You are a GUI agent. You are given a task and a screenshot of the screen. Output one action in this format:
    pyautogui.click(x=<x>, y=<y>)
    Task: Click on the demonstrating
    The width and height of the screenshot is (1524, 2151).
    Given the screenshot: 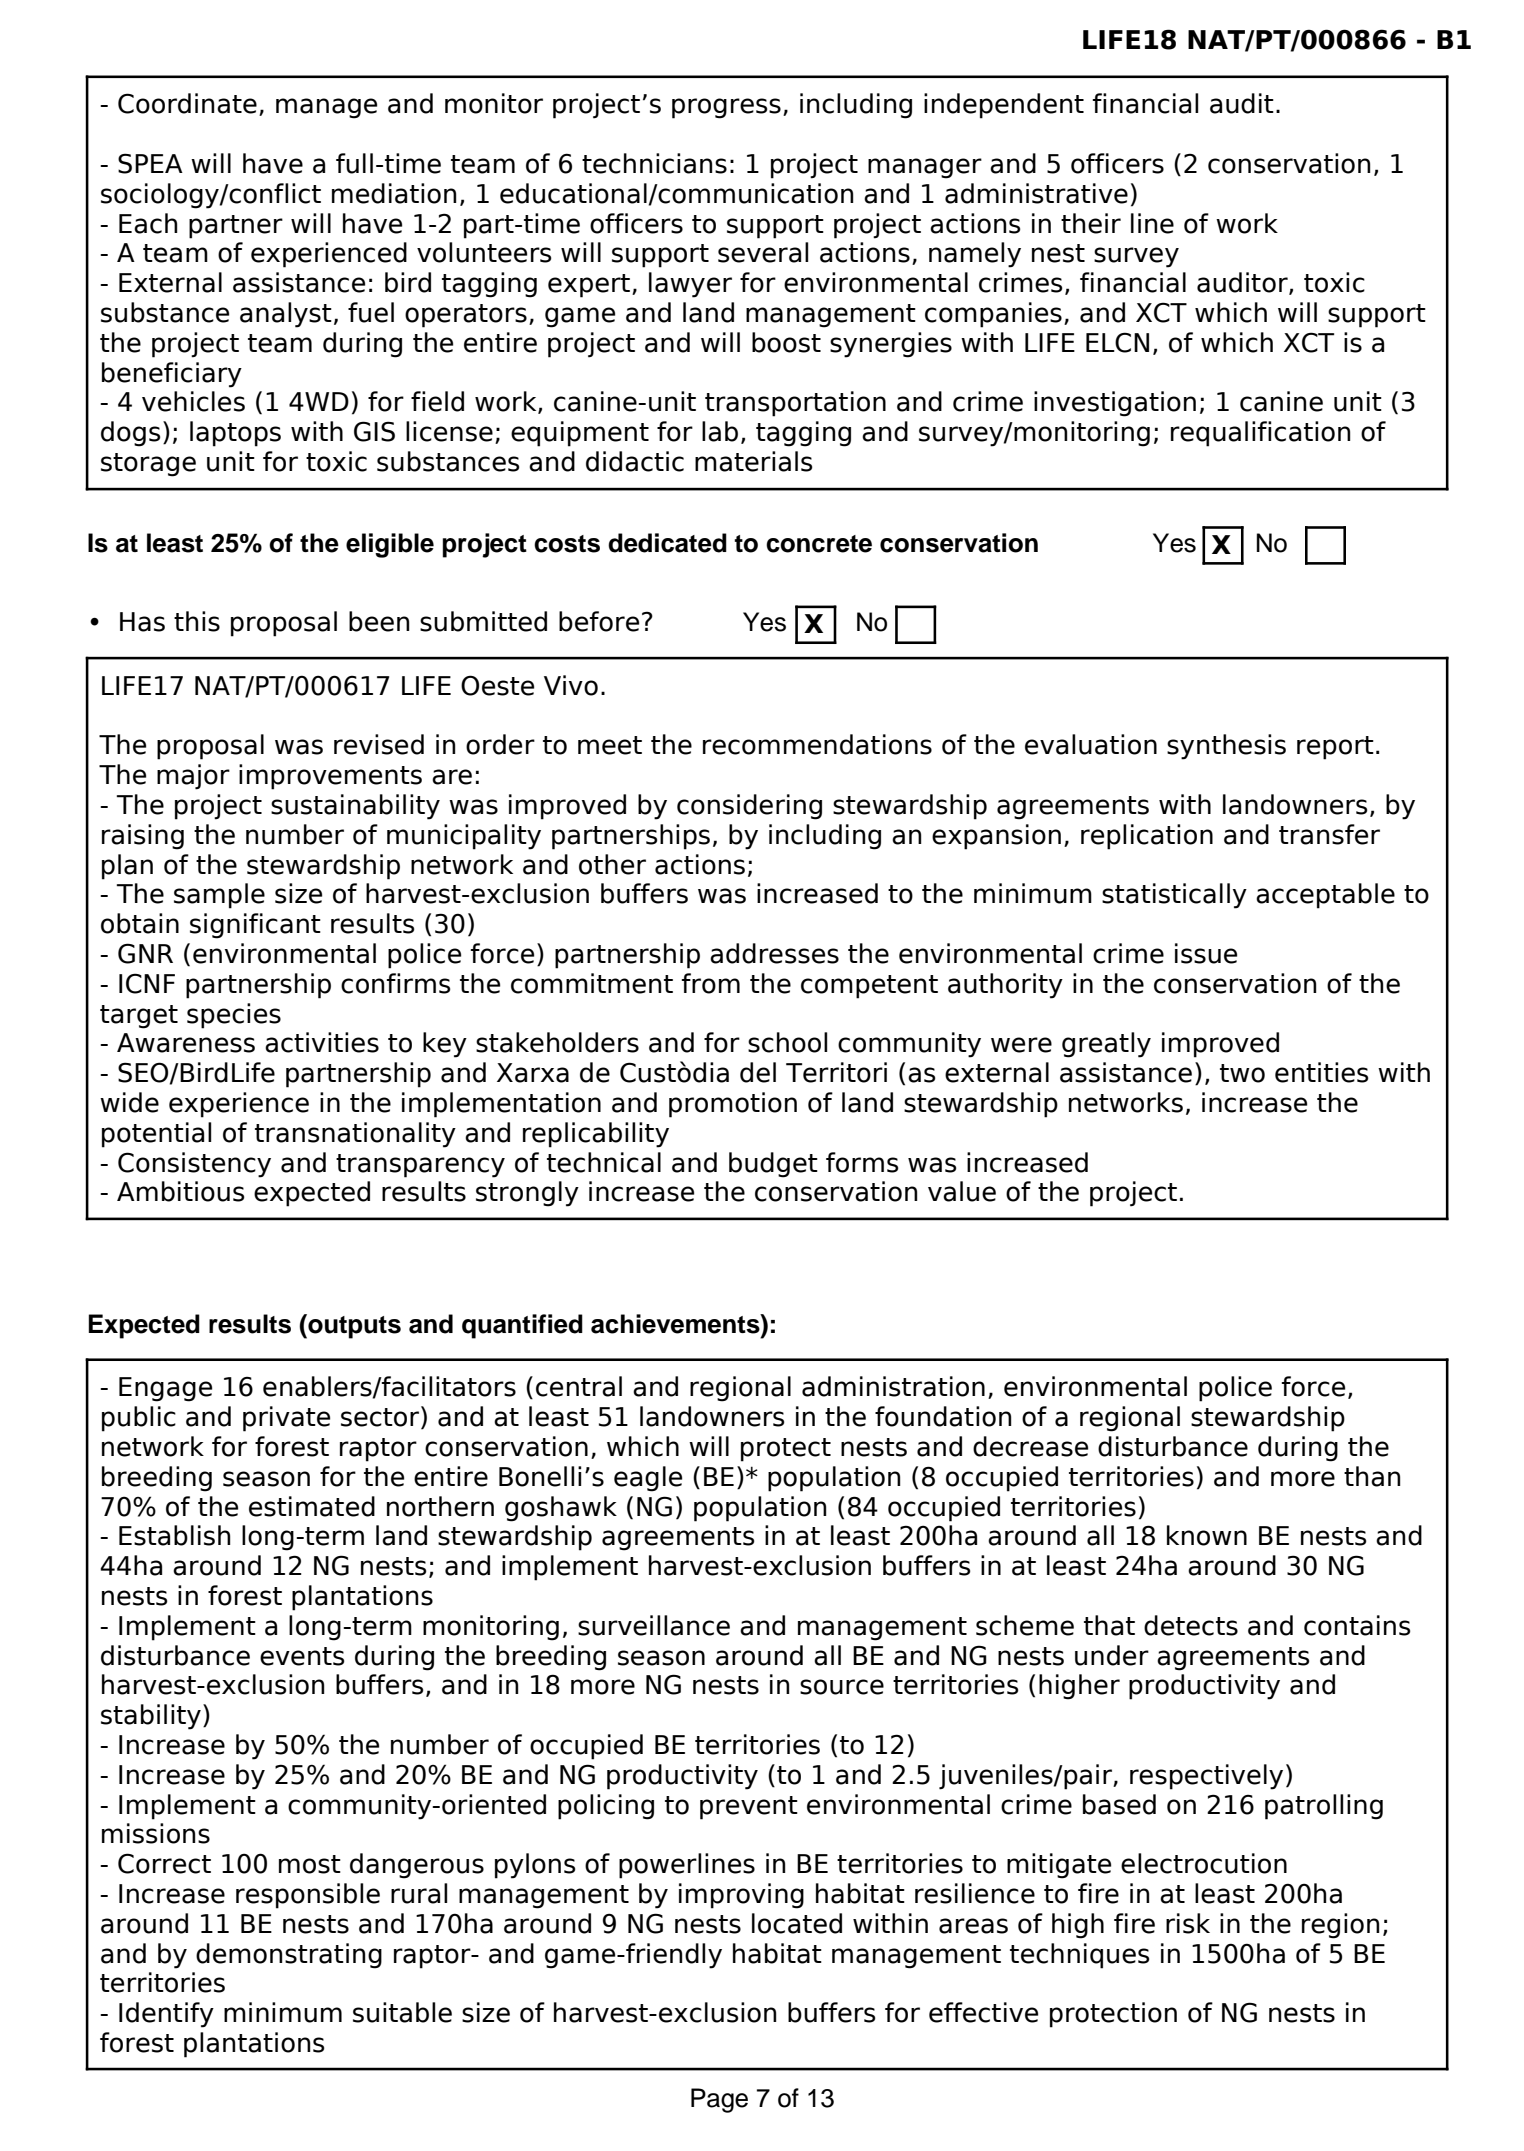 What is the action you would take?
    pyautogui.click(x=289, y=1956)
